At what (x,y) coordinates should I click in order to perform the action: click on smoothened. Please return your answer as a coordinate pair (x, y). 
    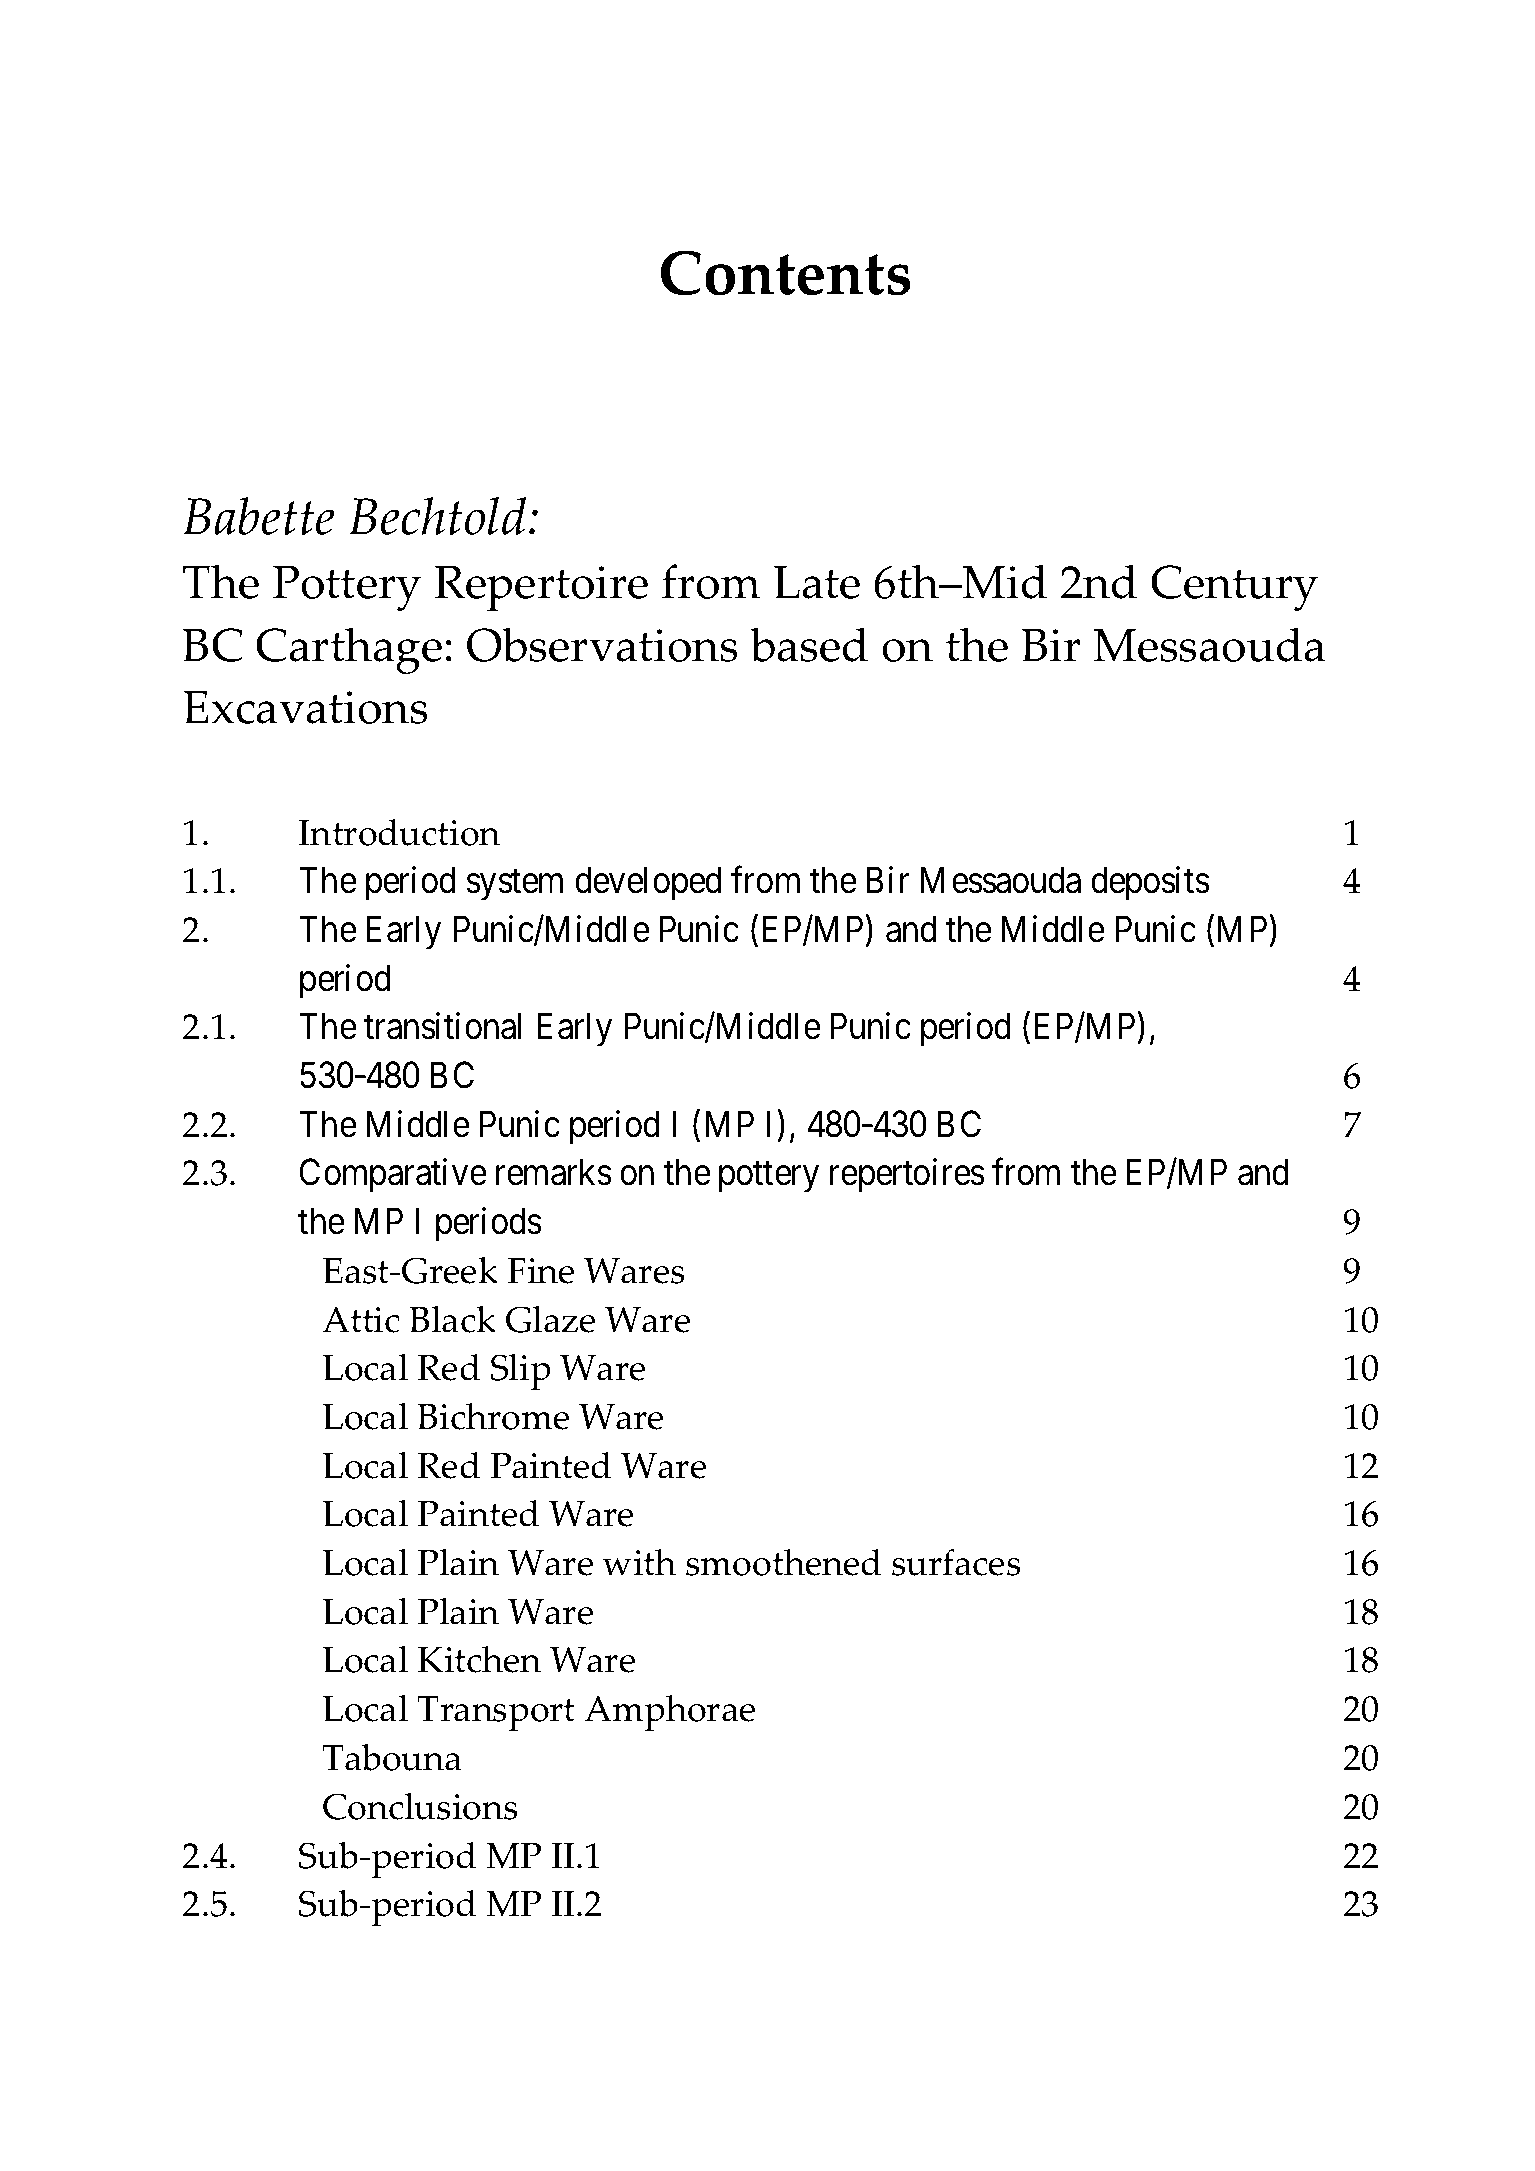
    Looking at the image, I should click on (783, 1562).
